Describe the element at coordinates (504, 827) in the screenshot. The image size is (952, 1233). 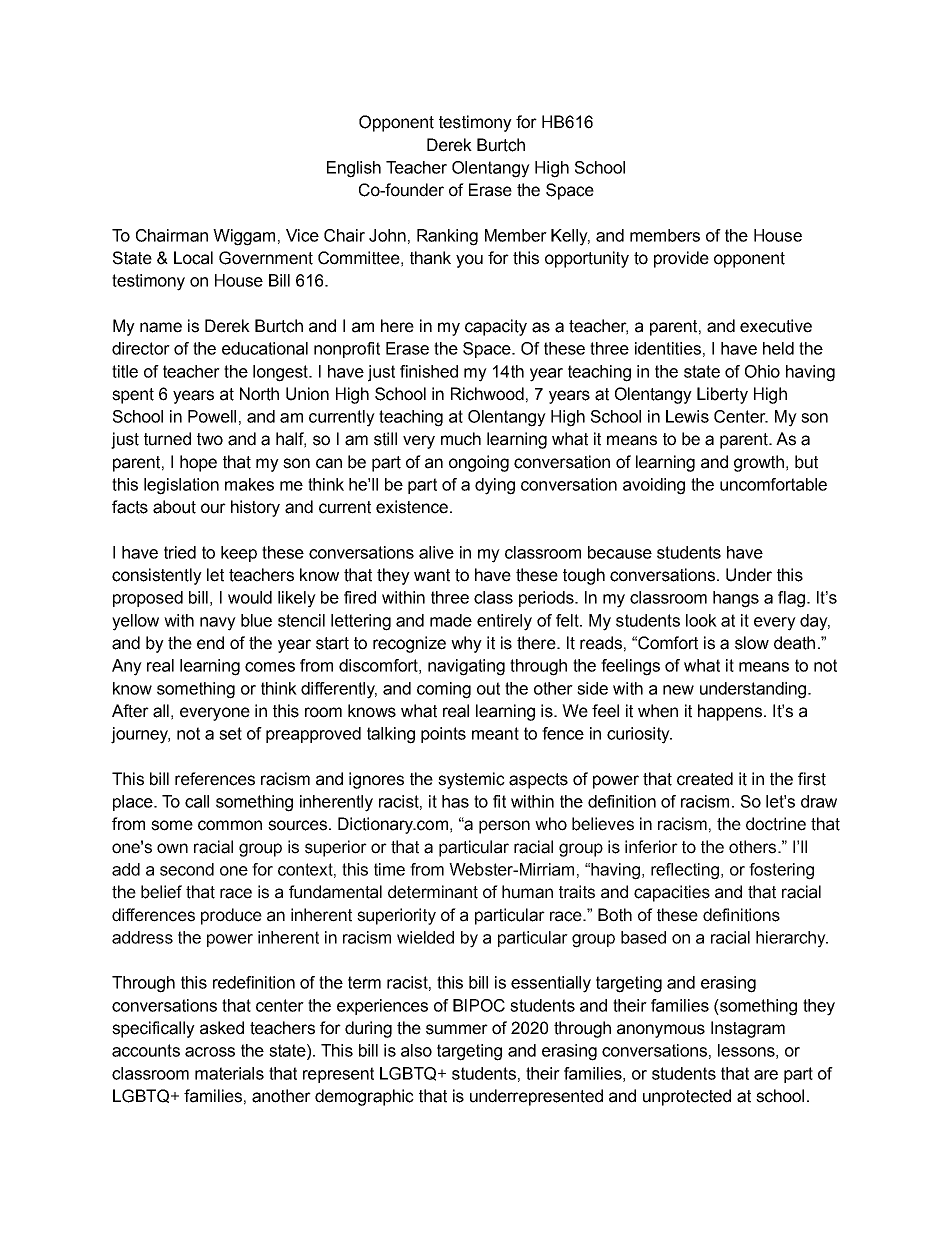
I see `person` at that location.
